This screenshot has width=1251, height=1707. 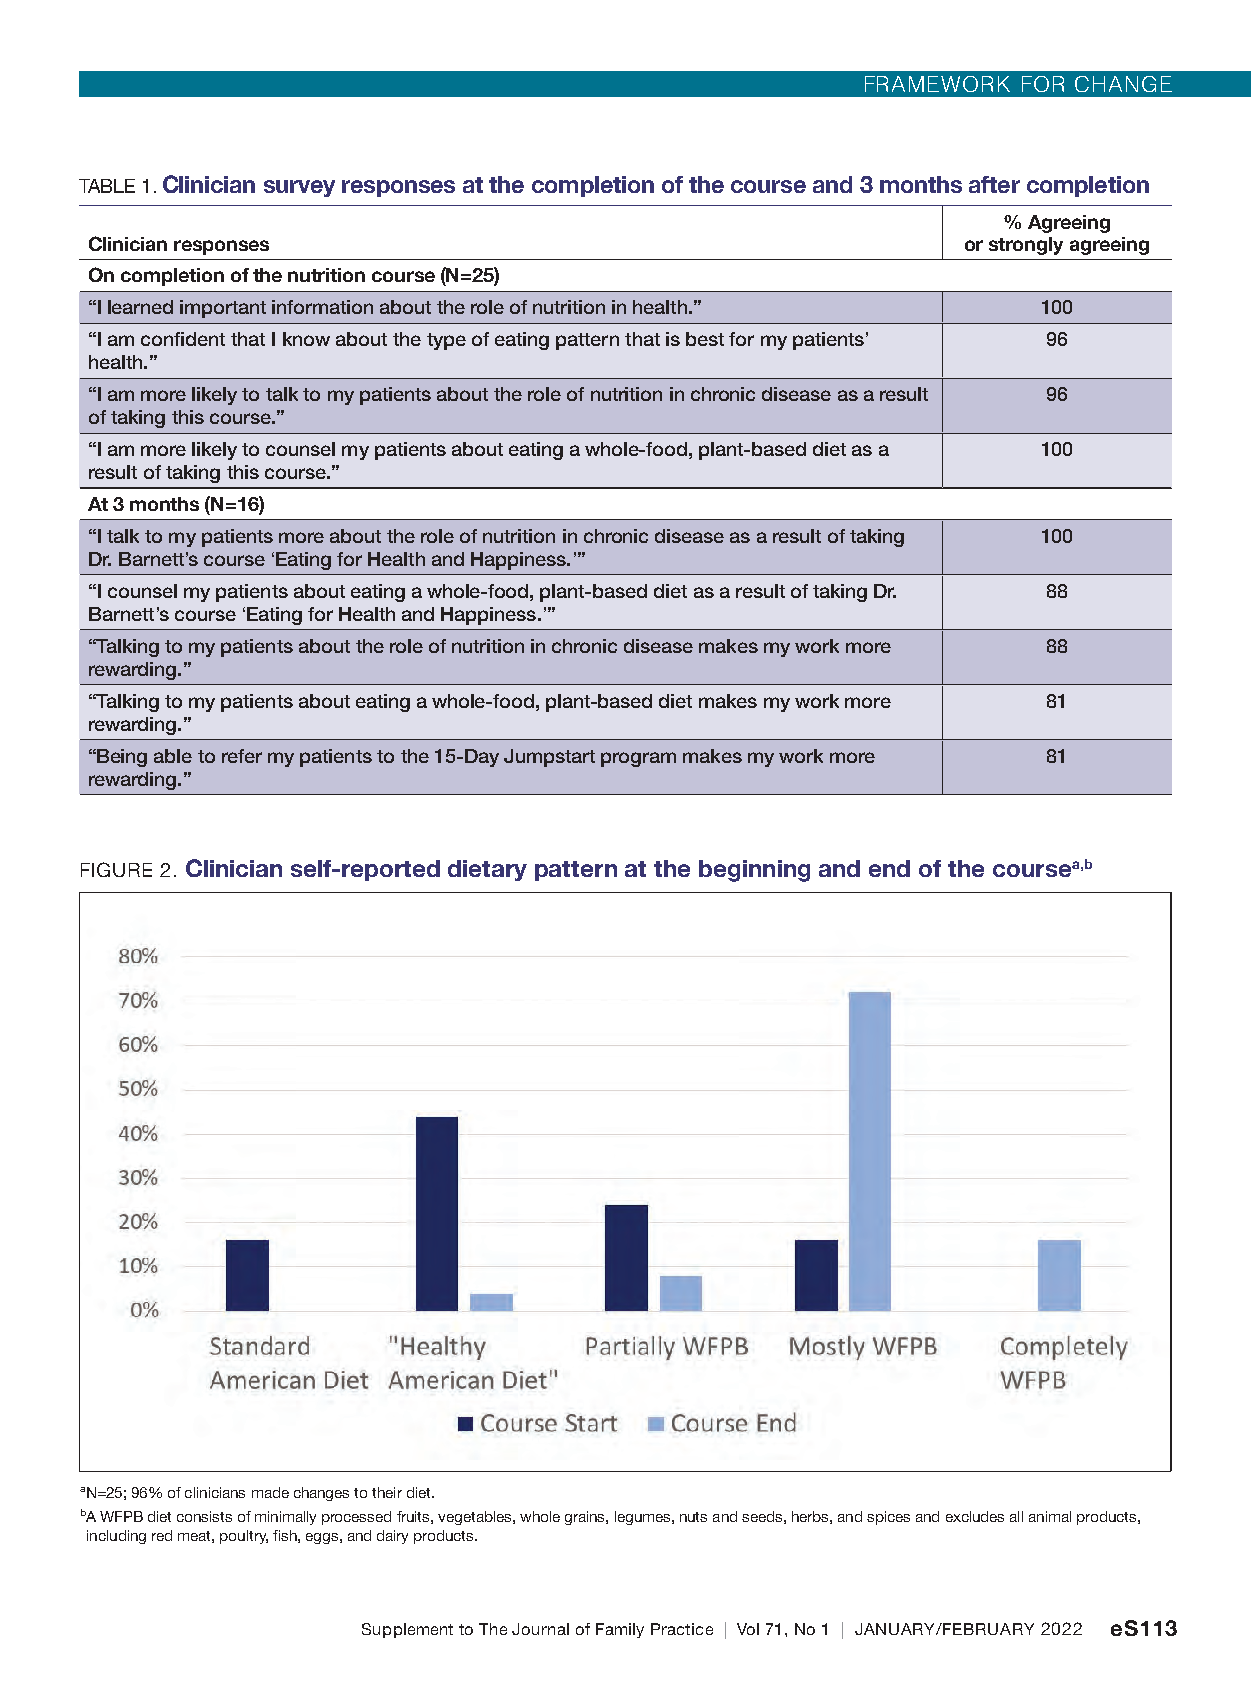 I want to click on Jumpstart, so click(x=549, y=758).
